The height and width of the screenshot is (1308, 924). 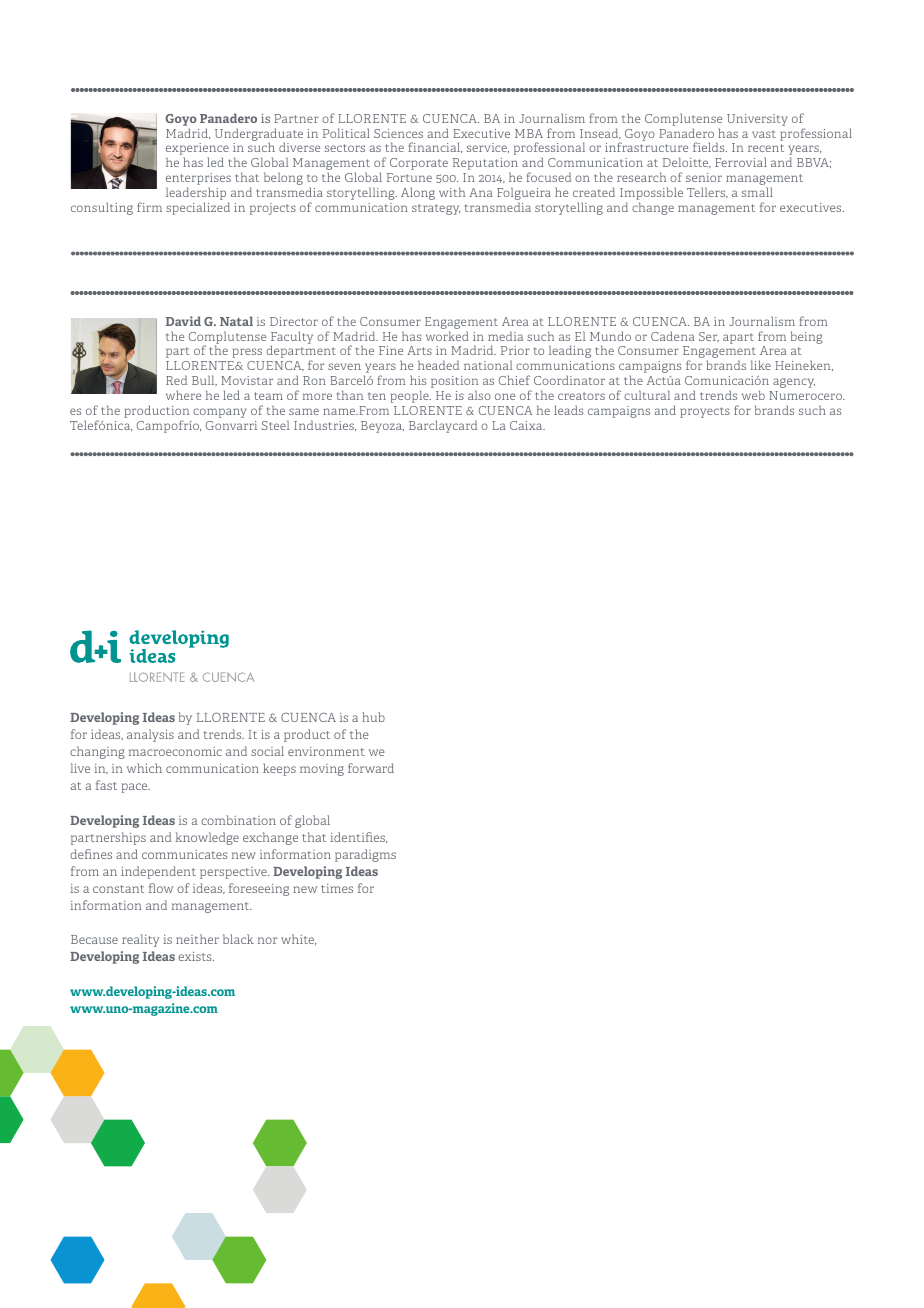 I want to click on forward, so click(x=371, y=768).
